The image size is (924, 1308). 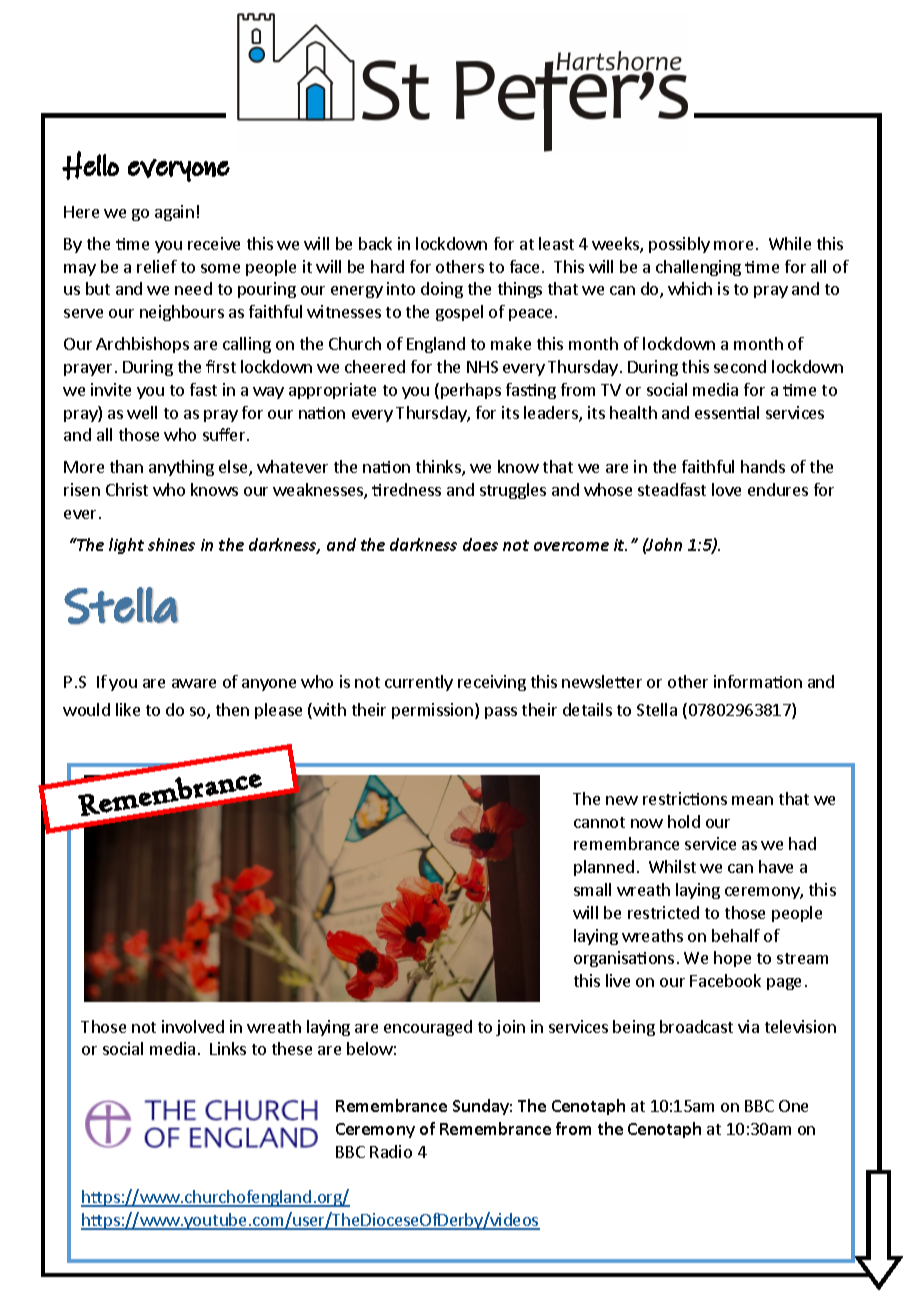 I want to click on aware, so click(x=194, y=683).
